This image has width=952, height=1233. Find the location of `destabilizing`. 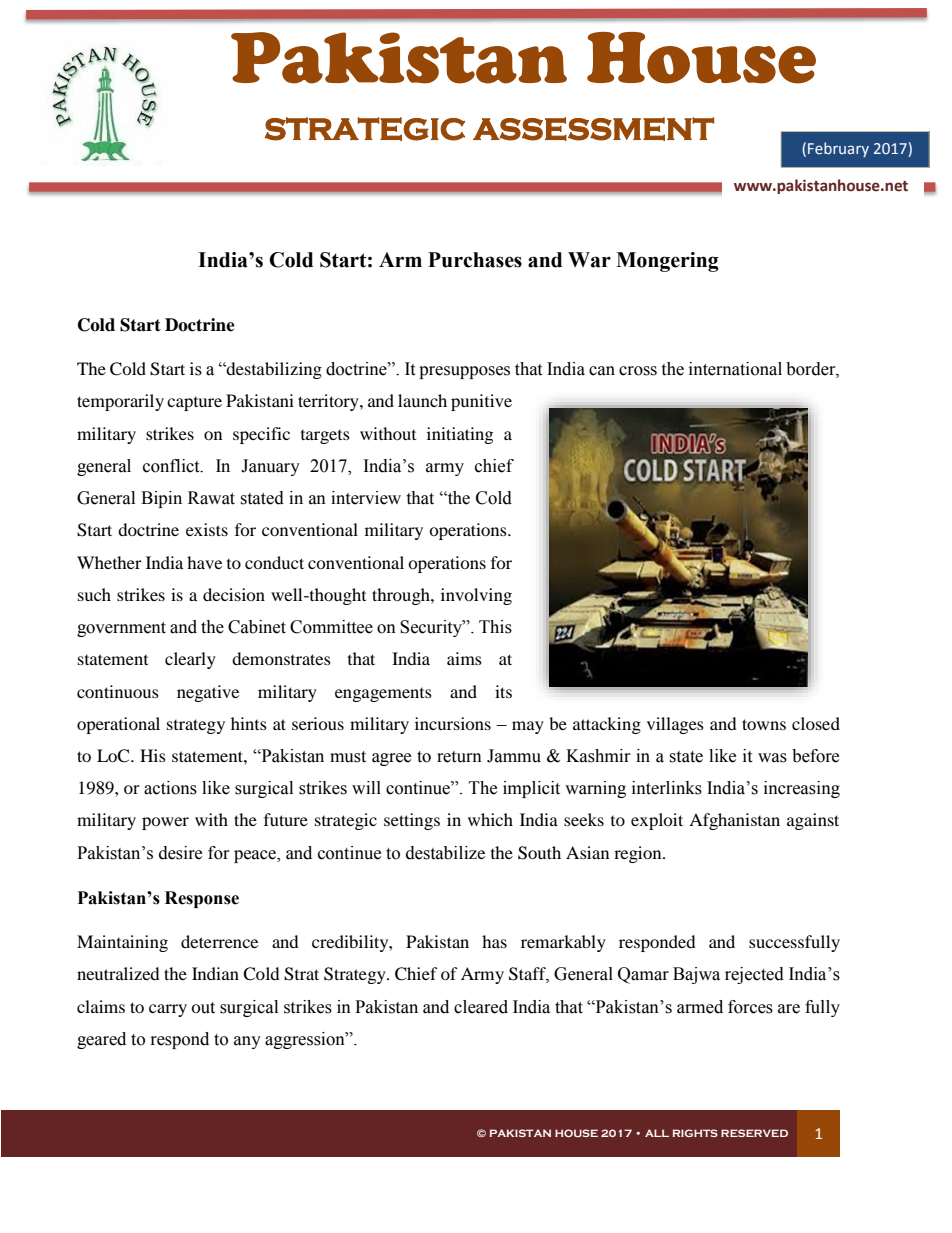

destabilizing is located at coordinates (273, 370).
